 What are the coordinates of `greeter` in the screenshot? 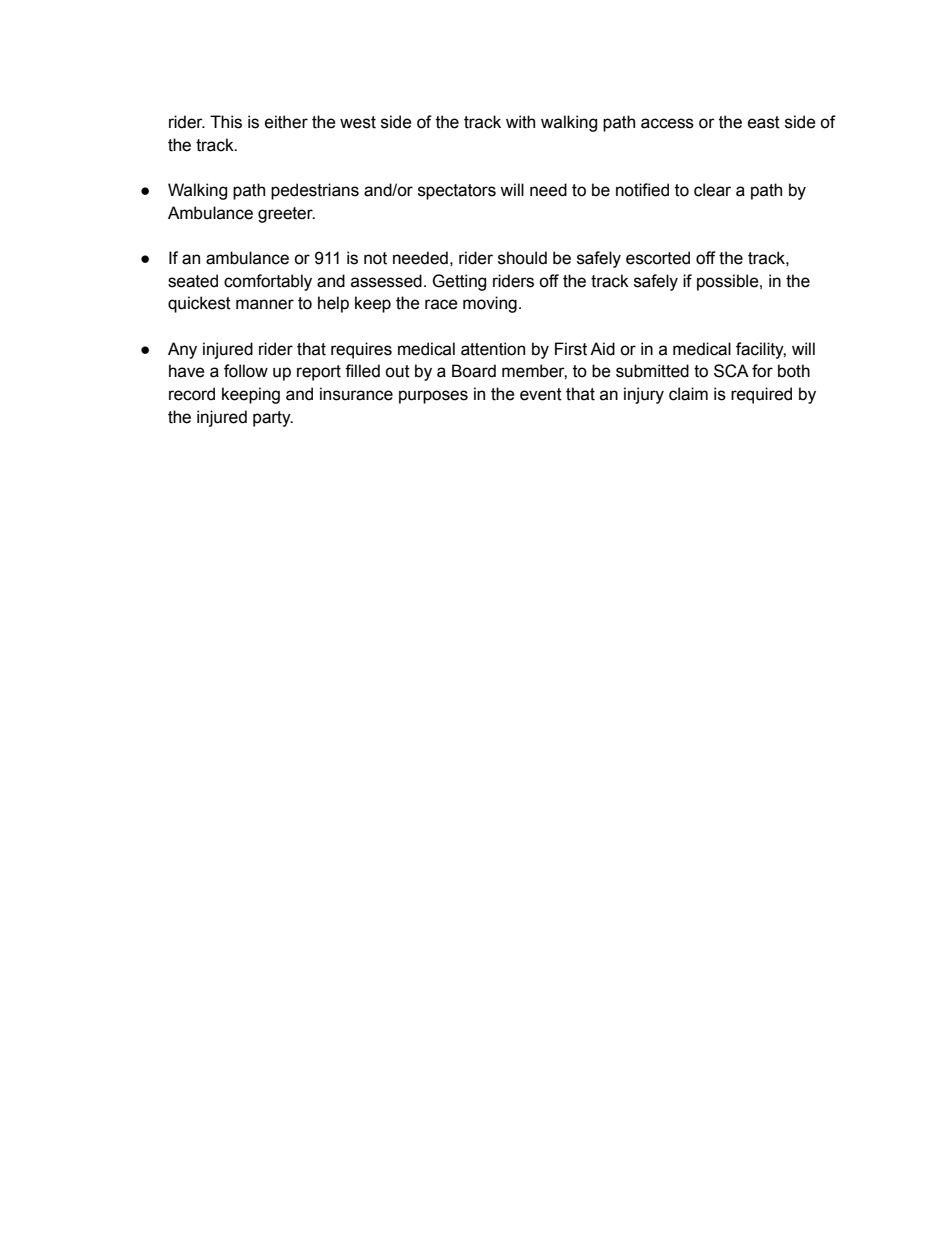 It's located at (286, 215).
